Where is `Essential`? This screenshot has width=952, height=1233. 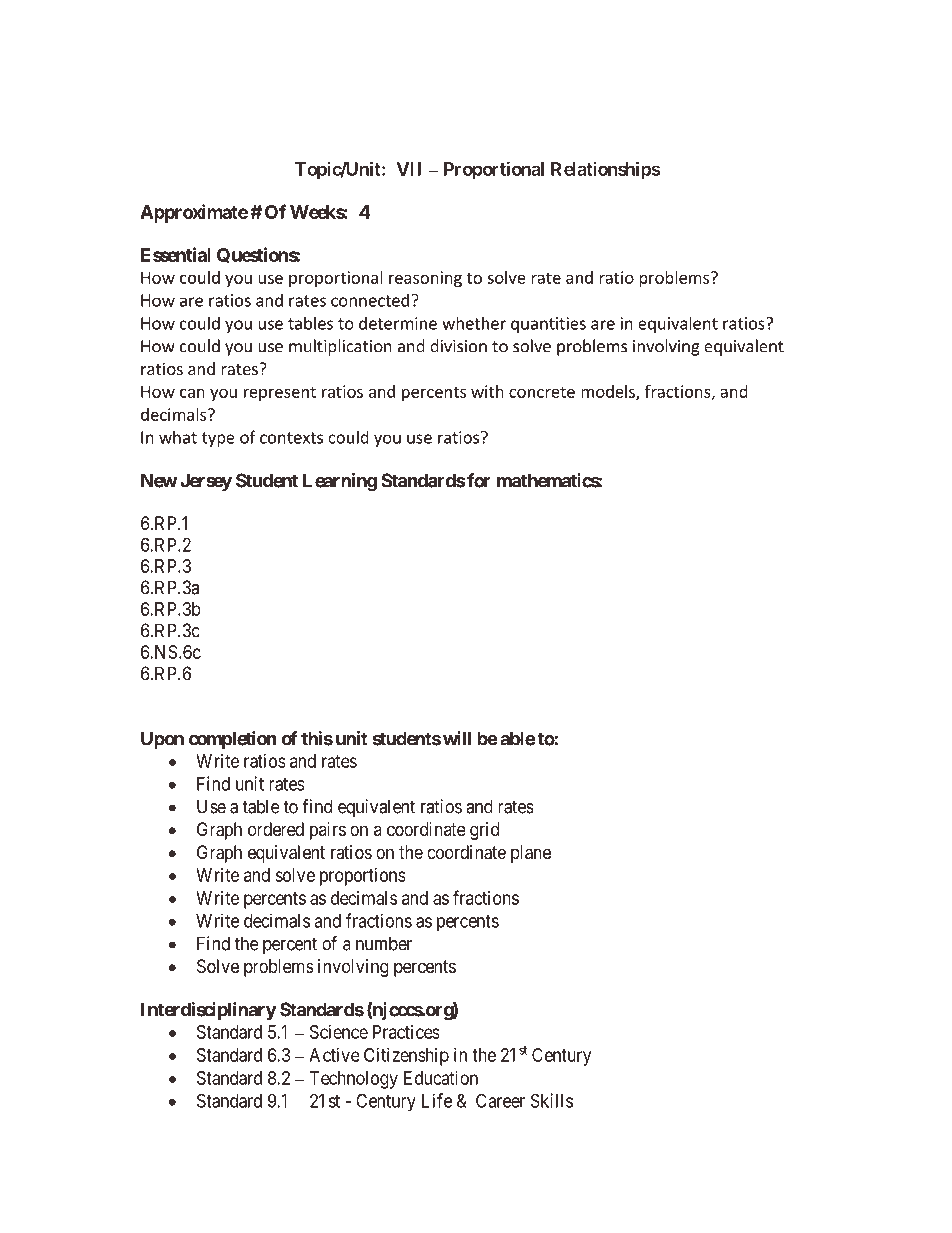 Essential is located at coordinates (176, 254).
